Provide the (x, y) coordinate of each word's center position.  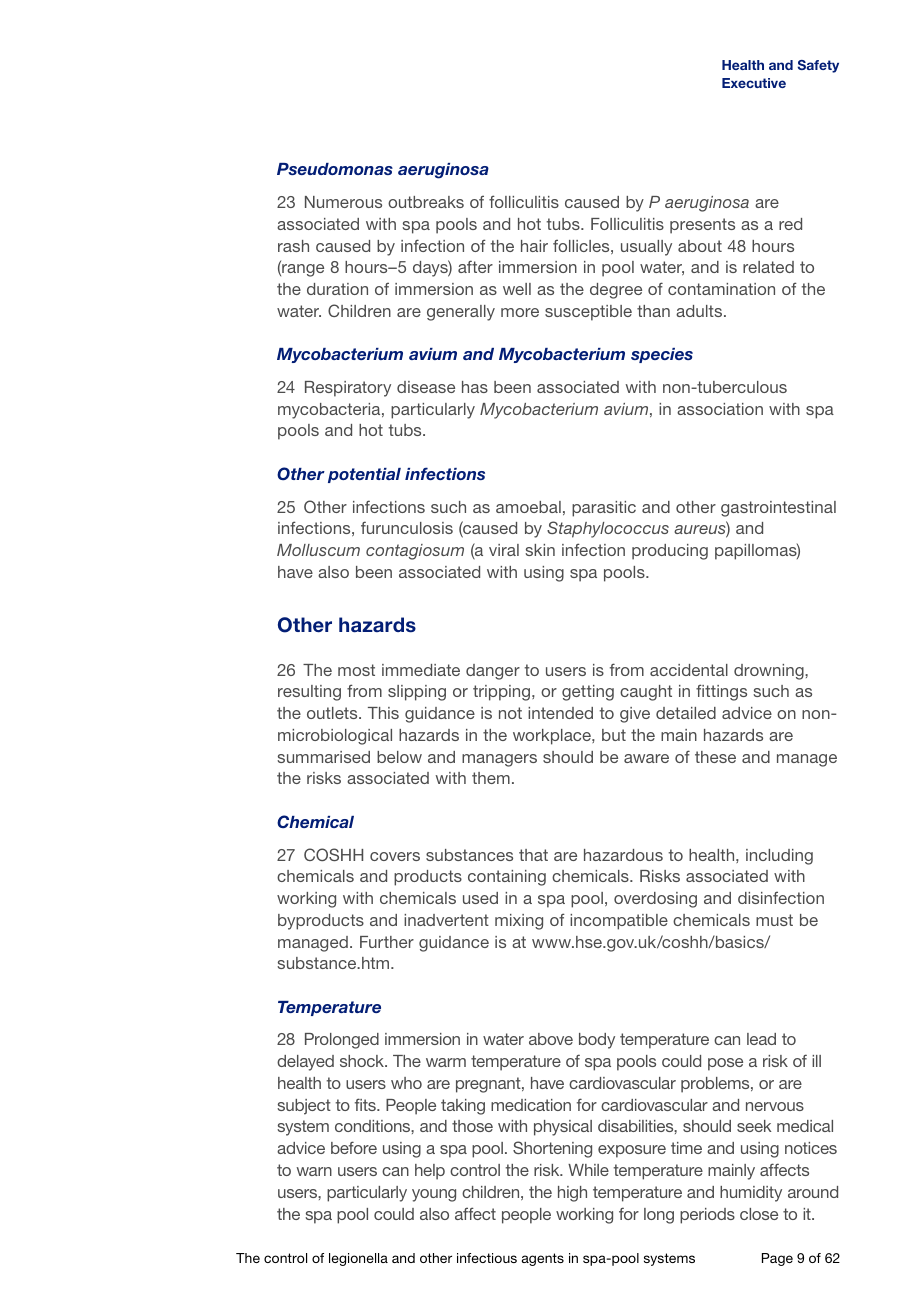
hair (534, 246)
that (533, 855)
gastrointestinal (778, 509)
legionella (358, 1259)
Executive (754, 83)
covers (395, 856)
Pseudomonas (335, 169)
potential (364, 475)
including (779, 857)
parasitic (604, 509)
